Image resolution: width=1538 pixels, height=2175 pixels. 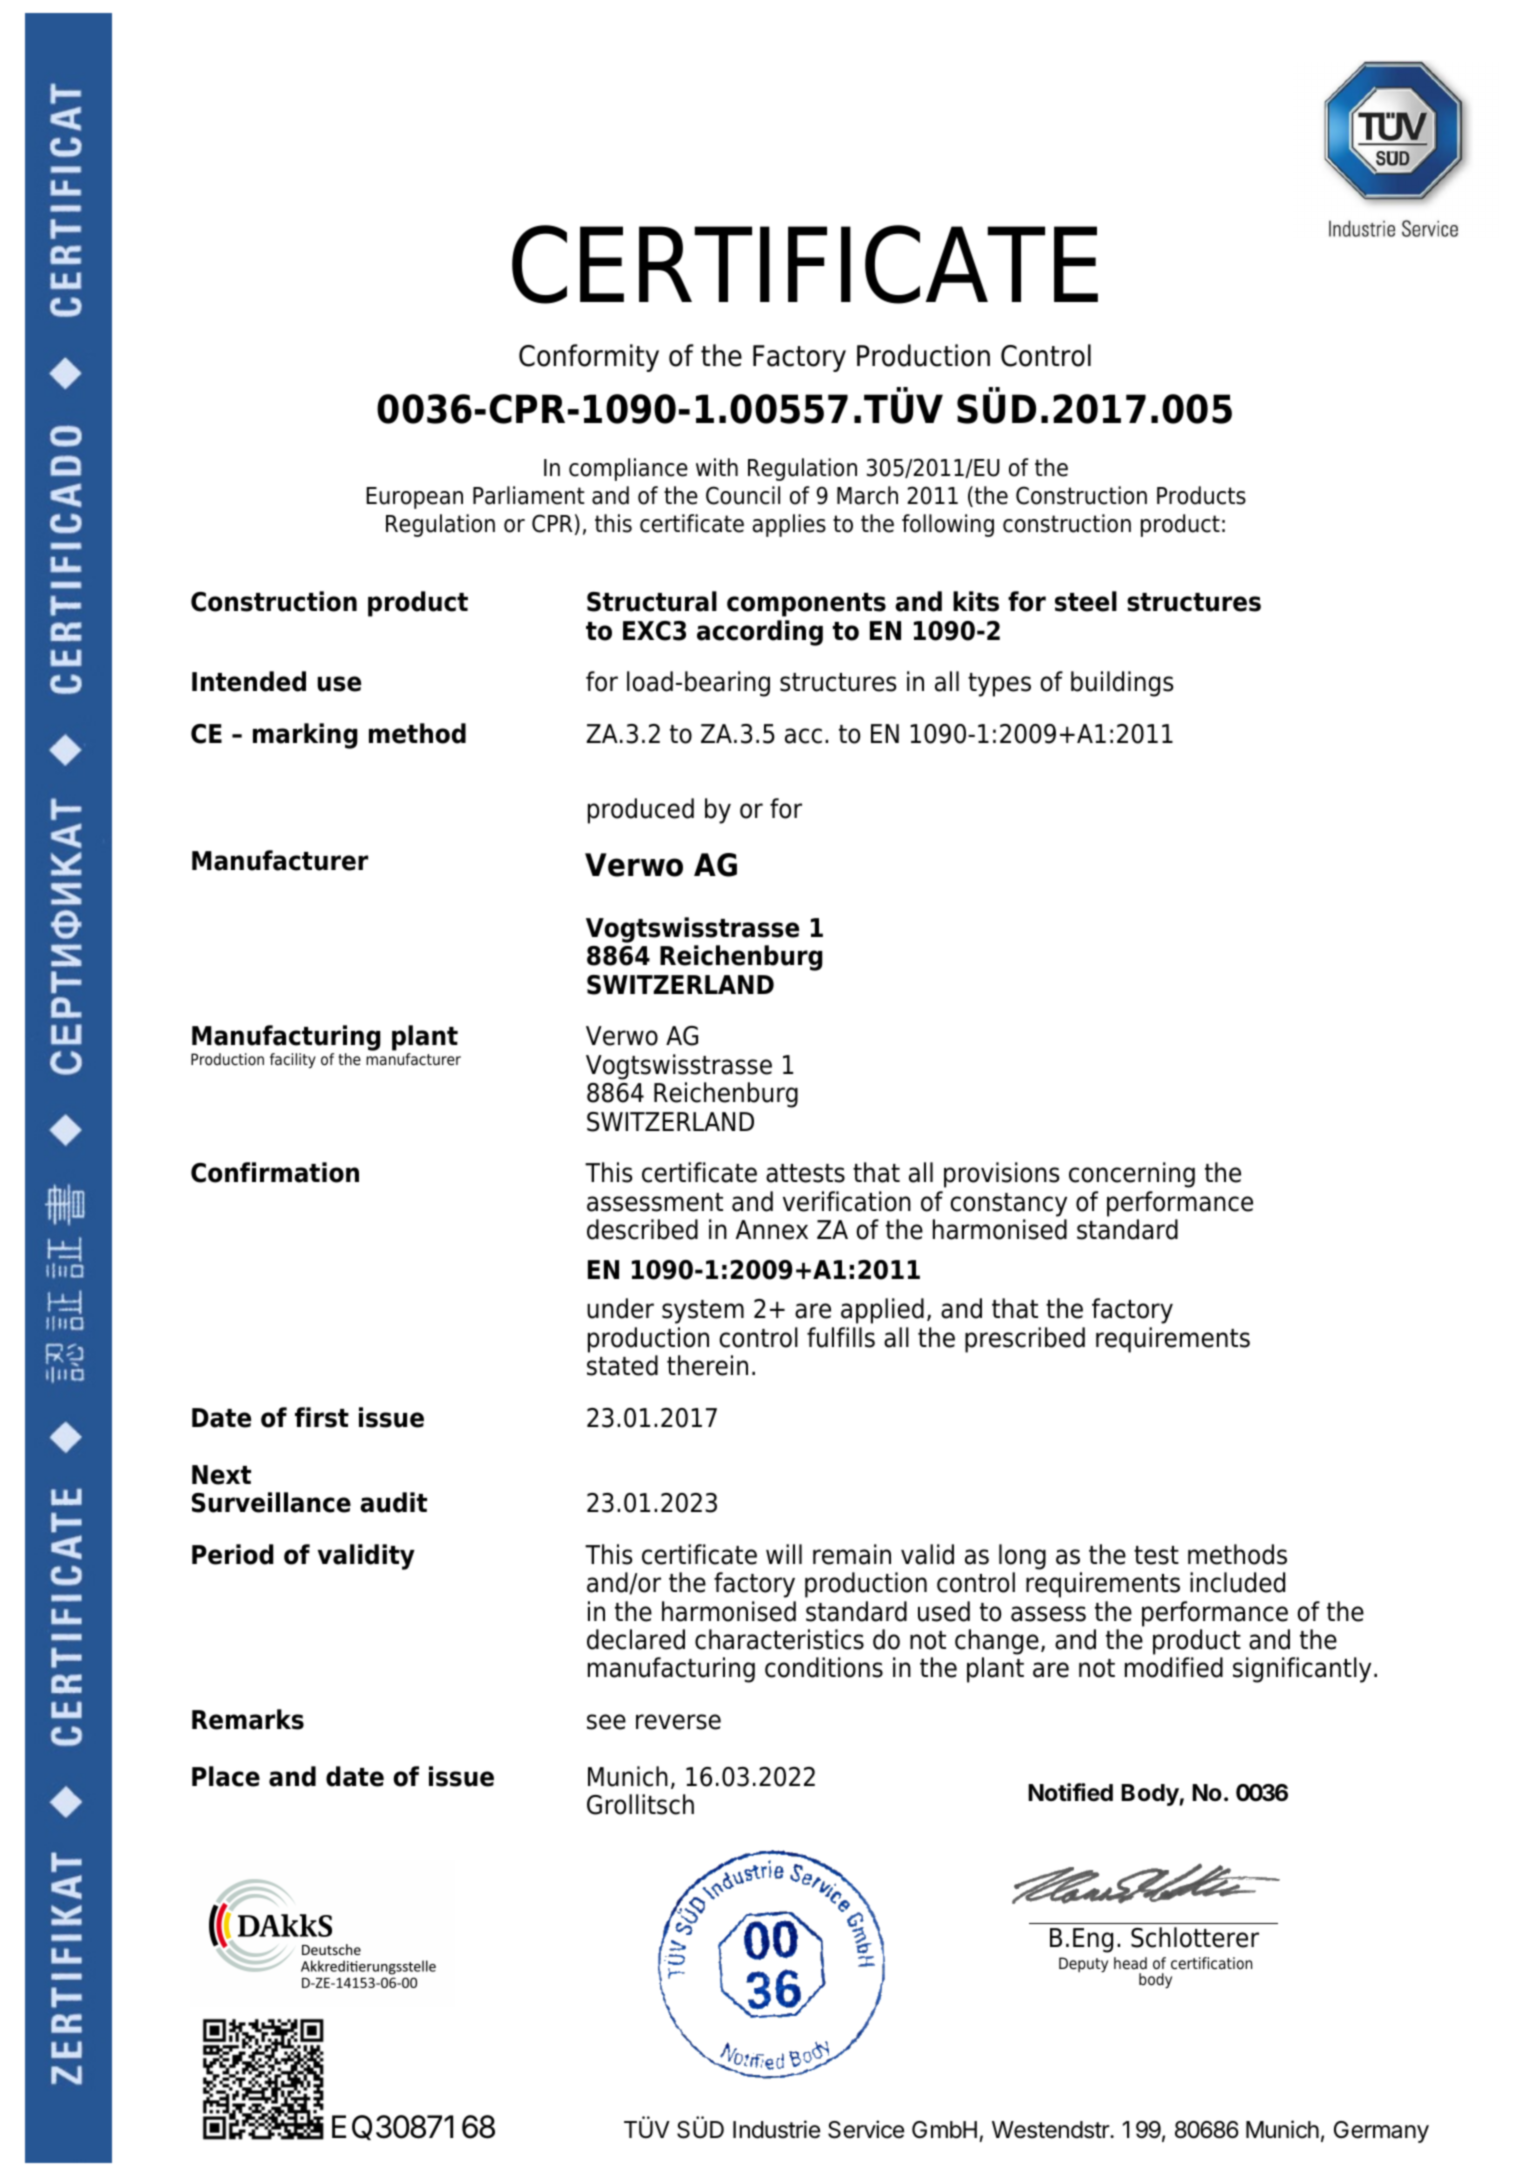 What do you see at coordinates (1132, 1175) in the page?
I see `concerning` at bounding box center [1132, 1175].
